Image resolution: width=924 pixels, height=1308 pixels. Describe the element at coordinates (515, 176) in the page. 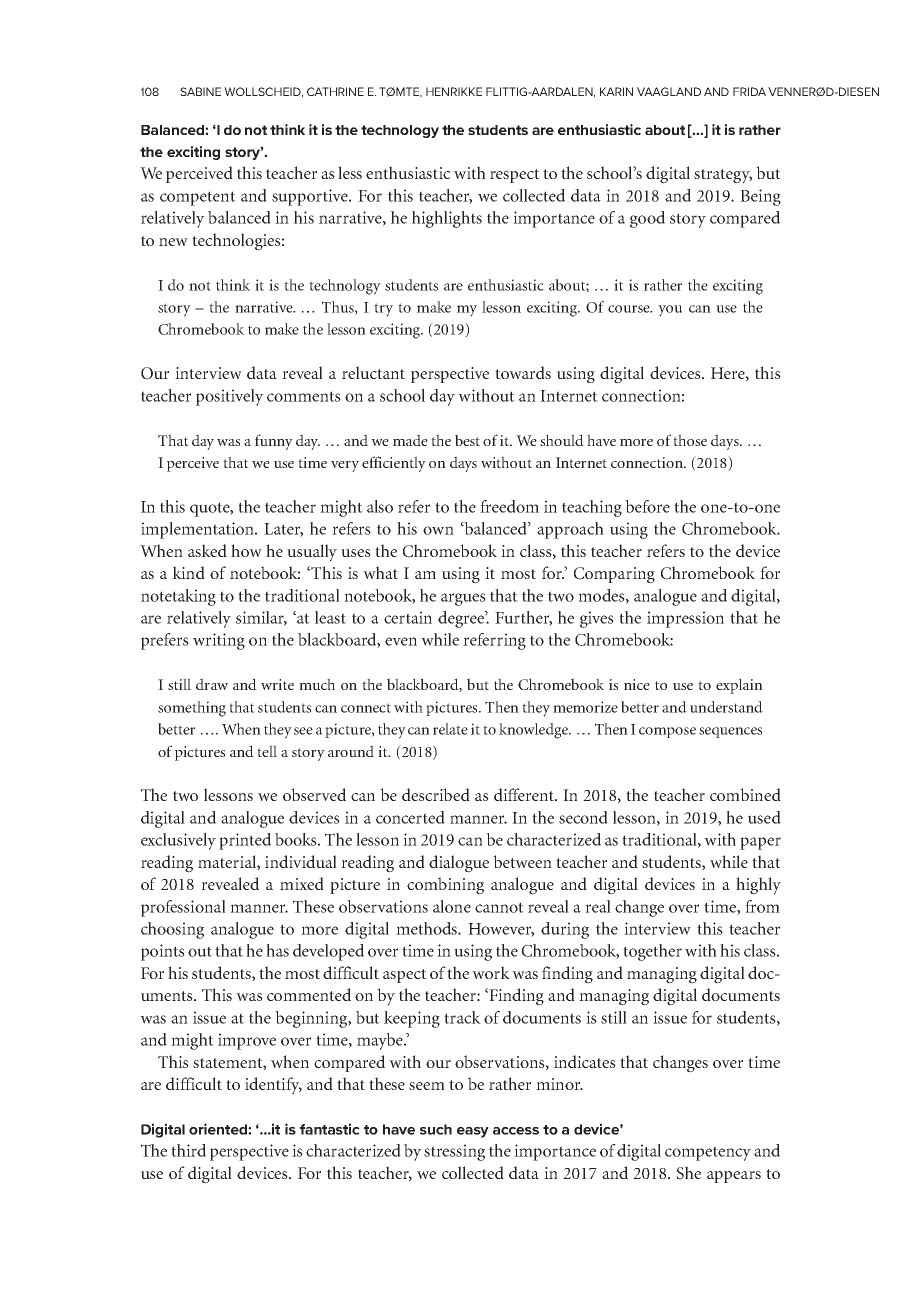

I see `respect` at that location.
